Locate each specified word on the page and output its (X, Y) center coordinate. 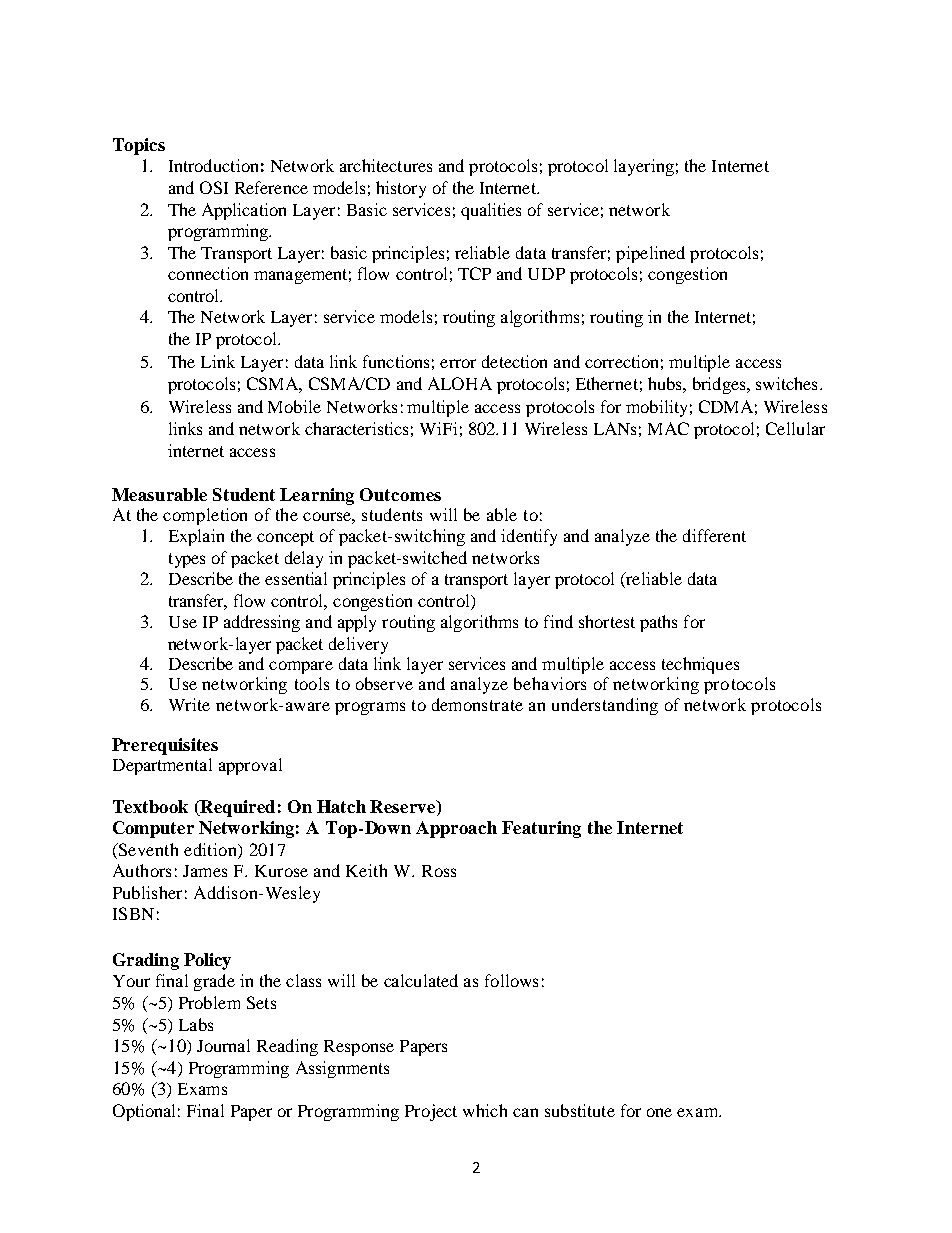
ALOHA (460, 383)
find (558, 621)
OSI (214, 187)
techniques (700, 665)
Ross (439, 871)
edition (211, 849)
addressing (262, 623)
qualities (491, 211)
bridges (720, 385)
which (485, 1110)
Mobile (294, 406)
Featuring (541, 829)
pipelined (650, 254)
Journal (223, 1045)
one (659, 1112)
